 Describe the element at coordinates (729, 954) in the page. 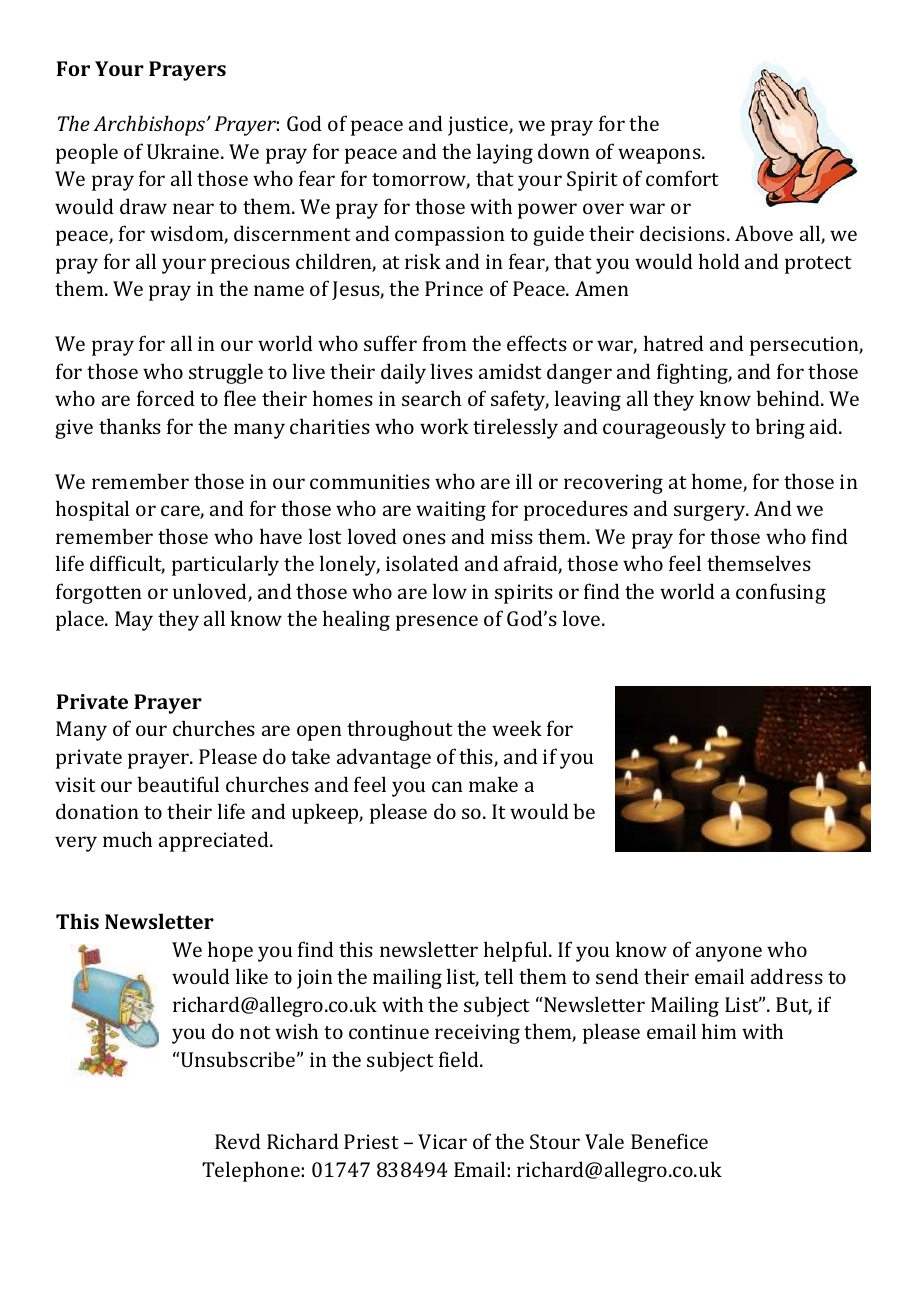

I see `anyone` at that location.
